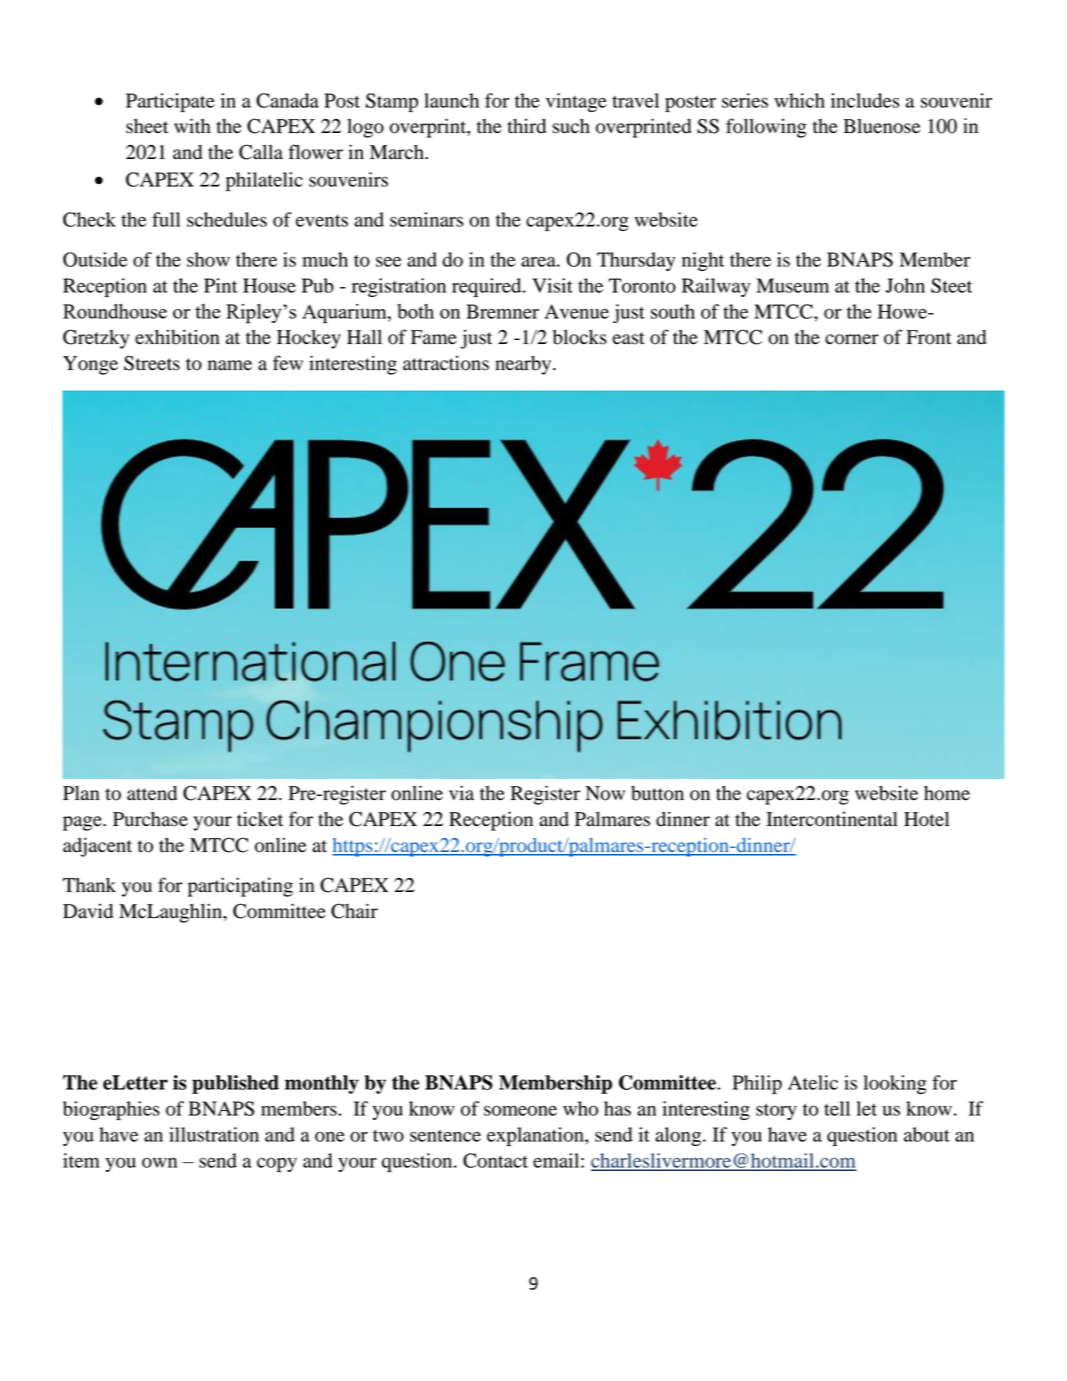 The height and width of the screenshot is (1381, 1067). I want to click on Chair, so click(354, 911).
